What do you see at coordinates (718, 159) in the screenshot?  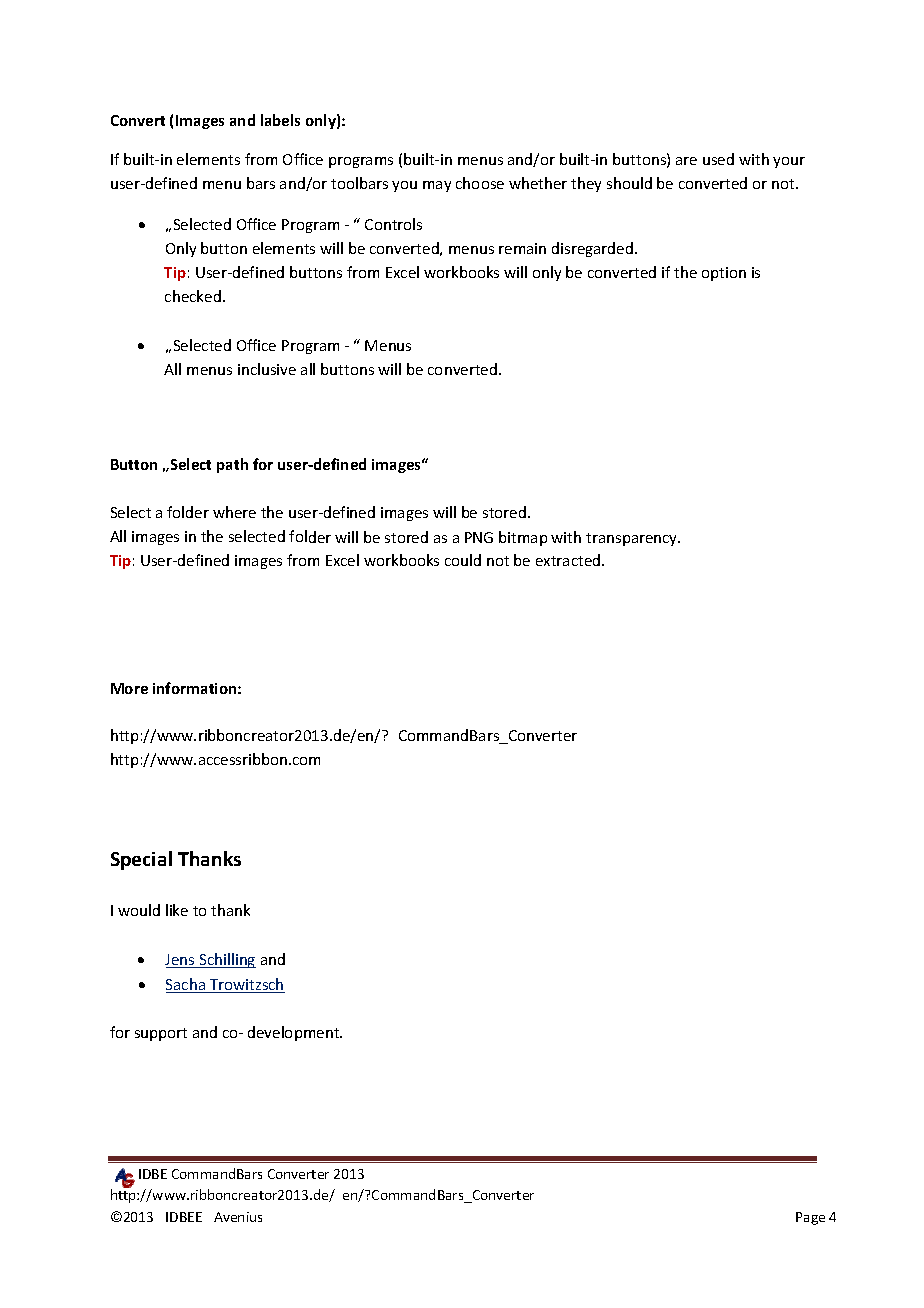 I see `used` at bounding box center [718, 159].
